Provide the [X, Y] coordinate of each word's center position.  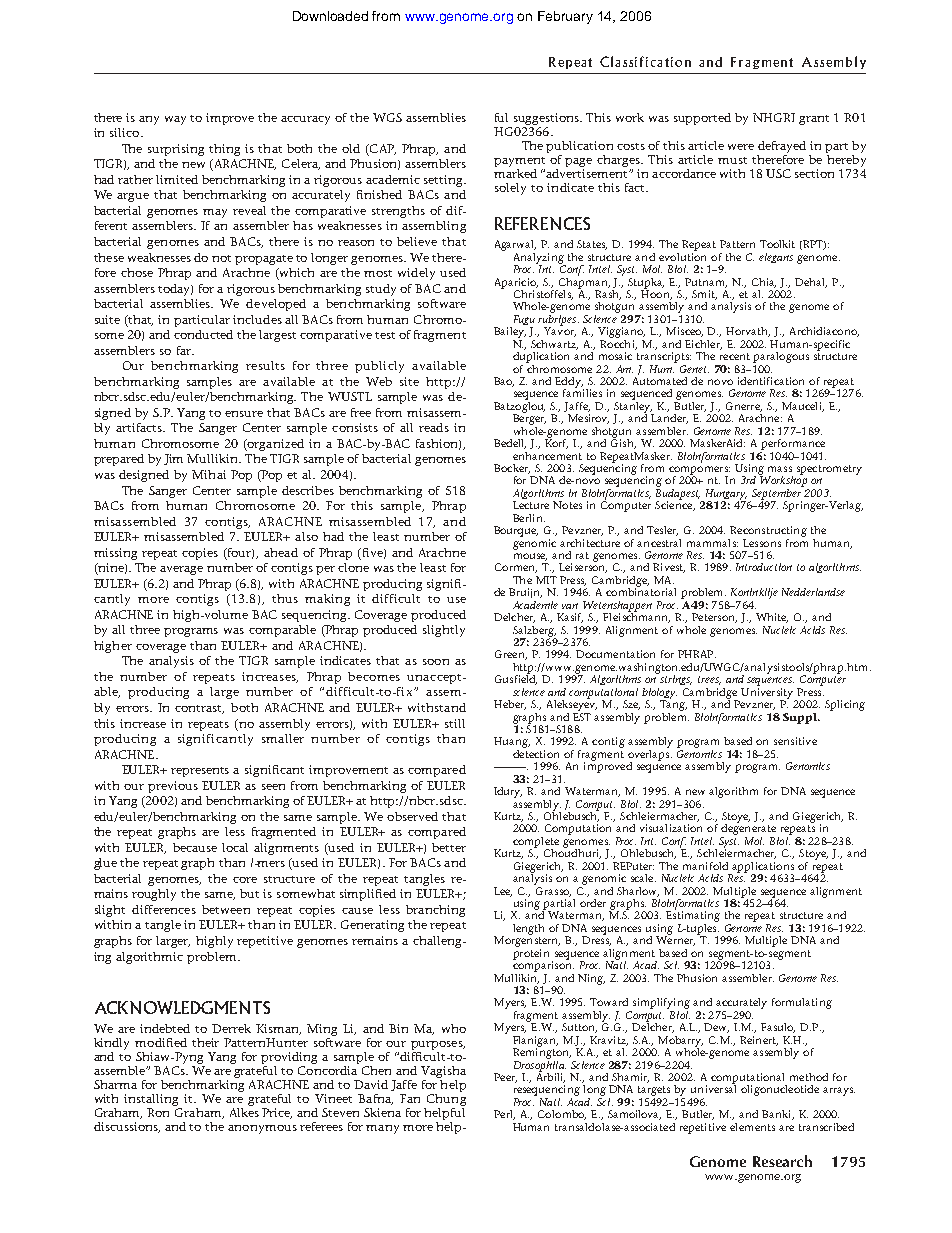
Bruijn [525, 593]
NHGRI [774, 117]
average [181, 570]
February [565, 17]
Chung [446, 1098]
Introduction [764, 567]
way [175, 120]
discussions [127, 1127]
